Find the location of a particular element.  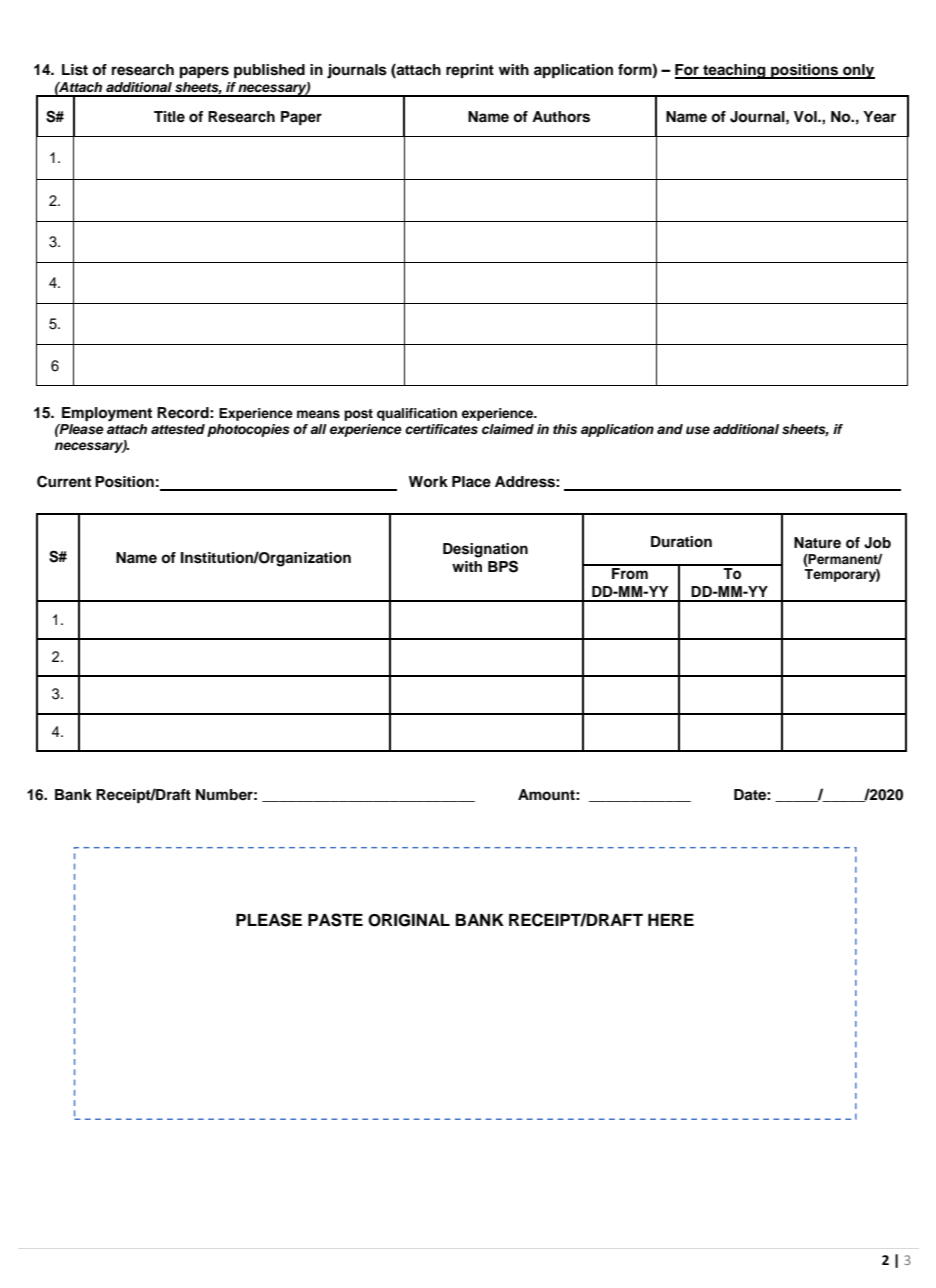

reprint is located at coordinates (470, 71).
